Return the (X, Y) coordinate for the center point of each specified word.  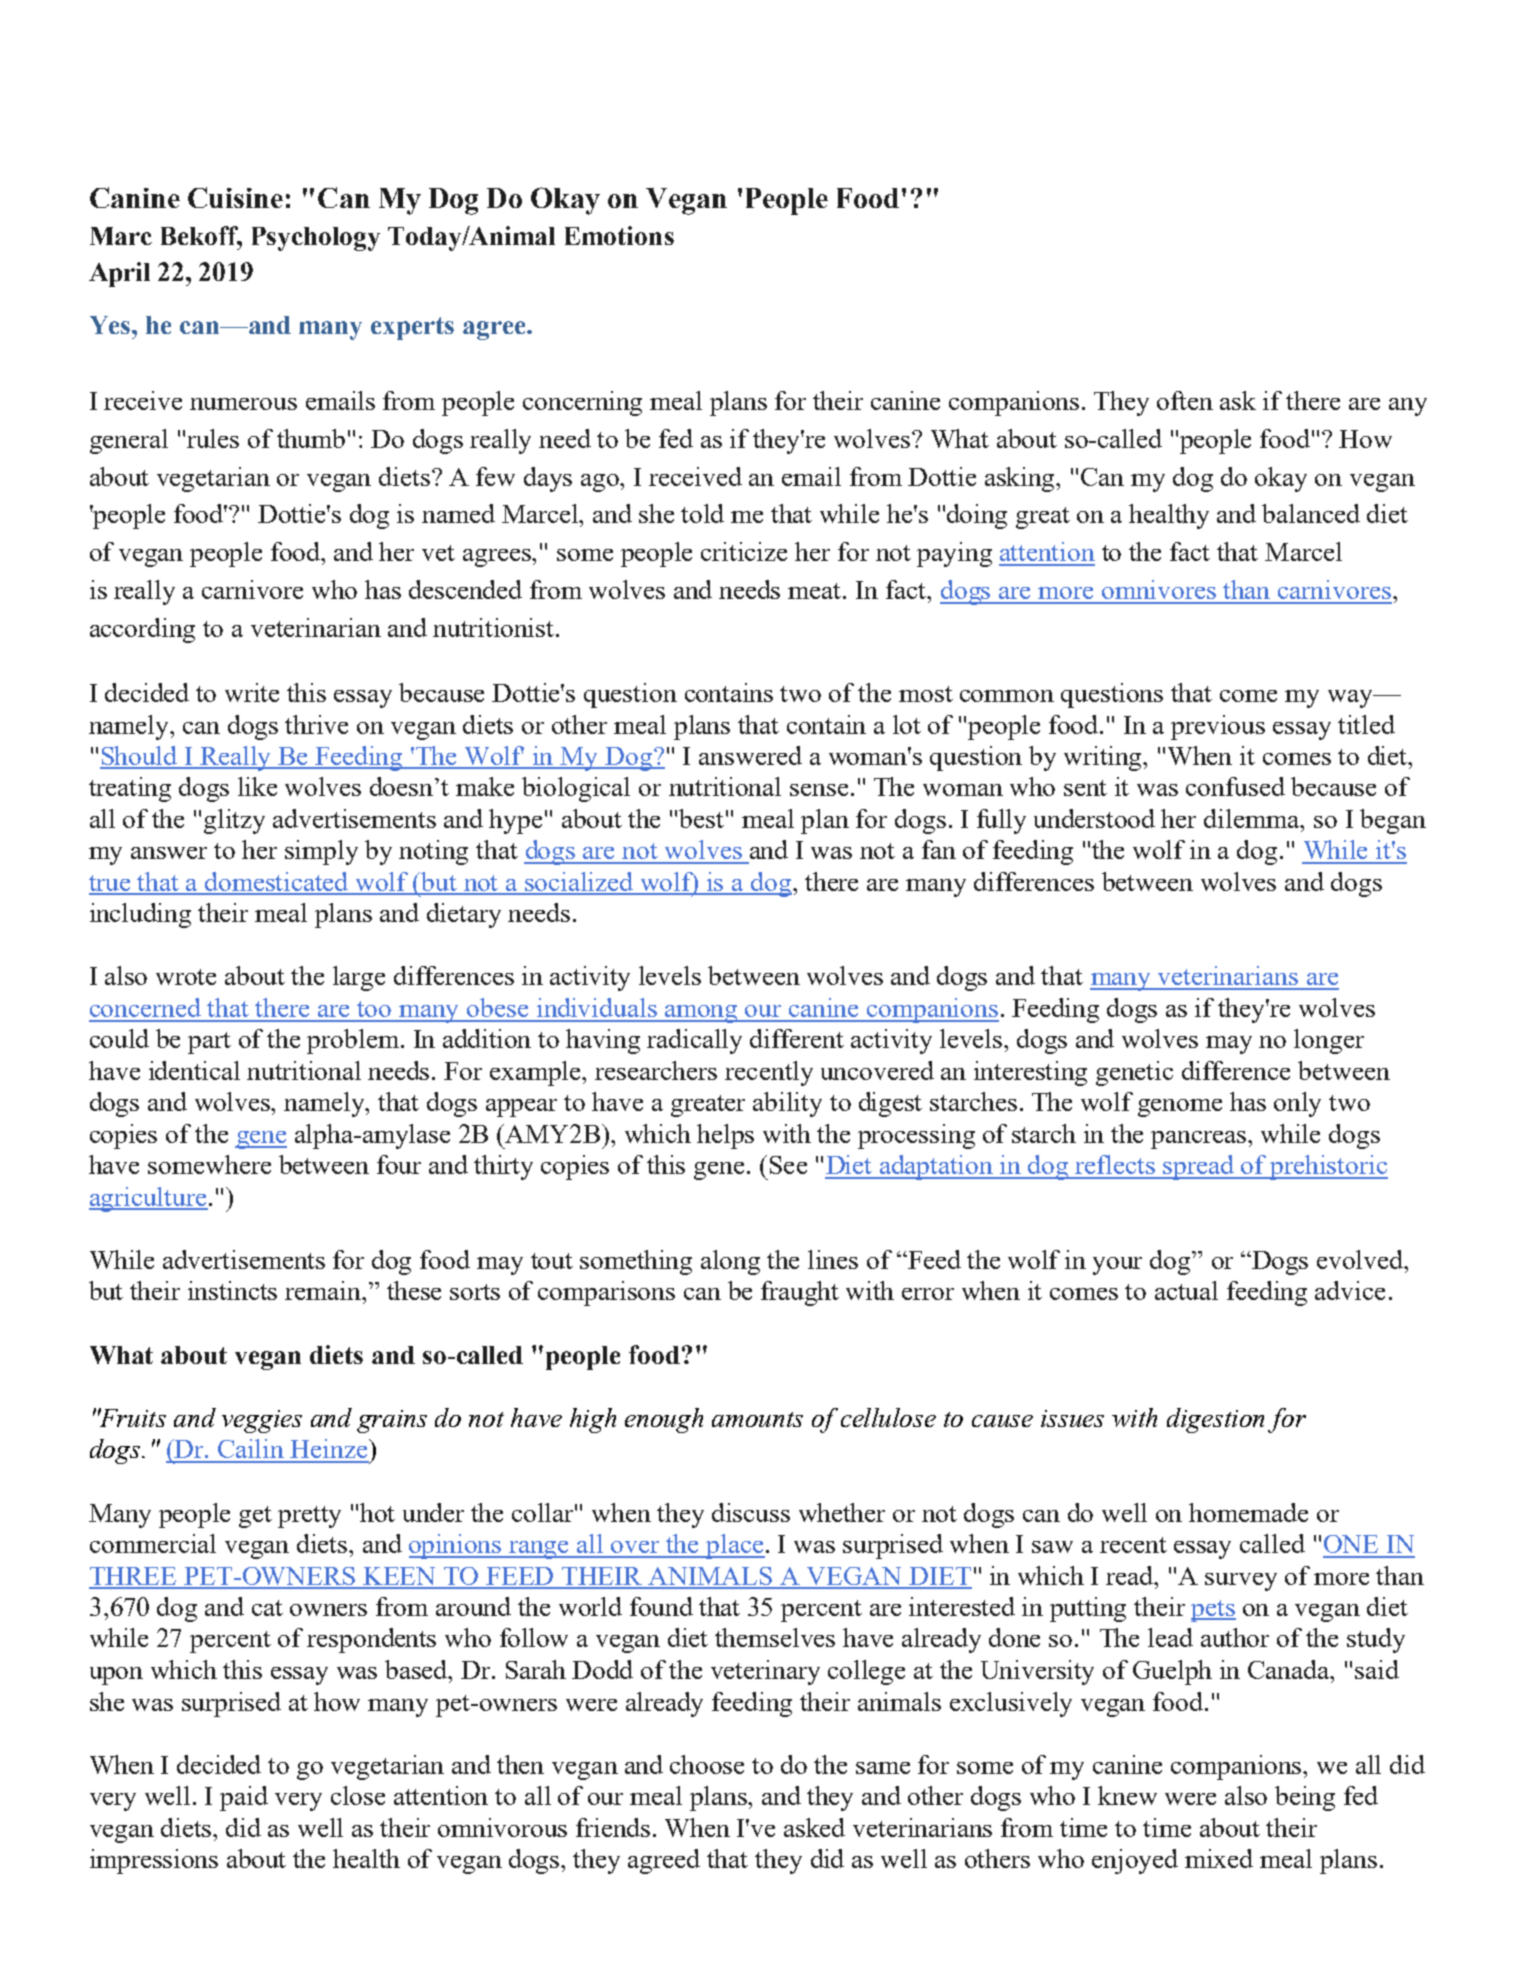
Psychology (316, 239)
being (1305, 1798)
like (257, 786)
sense (819, 790)
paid (244, 1798)
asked (814, 1827)
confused (1235, 786)
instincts (232, 1290)
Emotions (619, 235)
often (1185, 400)
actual (1186, 1290)
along (730, 1262)
